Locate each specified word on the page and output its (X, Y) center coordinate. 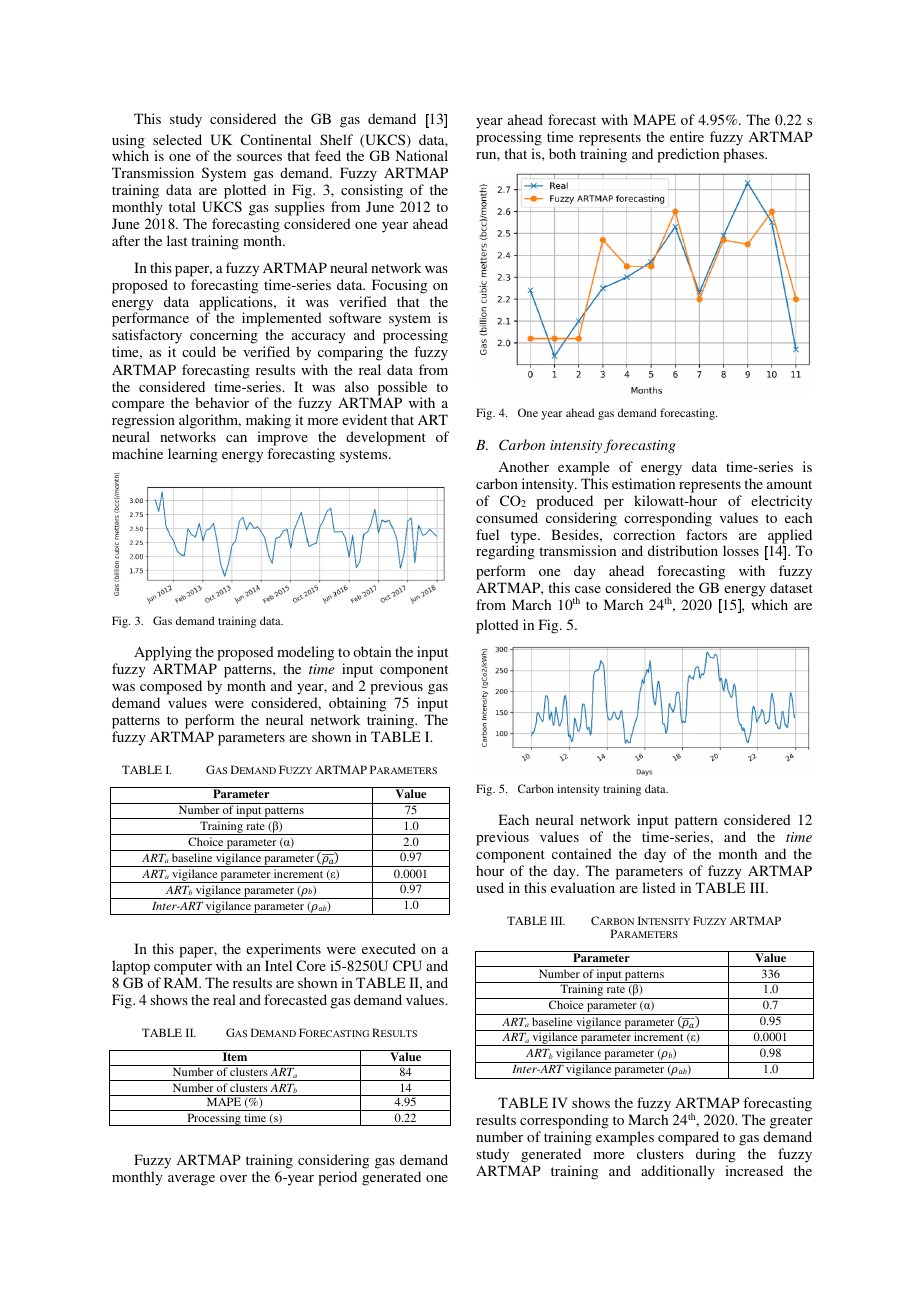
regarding (505, 552)
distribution (683, 550)
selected (177, 139)
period (337, 1178)
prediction (688, 155)
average (191, 1180)
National (422, 155)
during (716, 1157)
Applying (163, 653)
